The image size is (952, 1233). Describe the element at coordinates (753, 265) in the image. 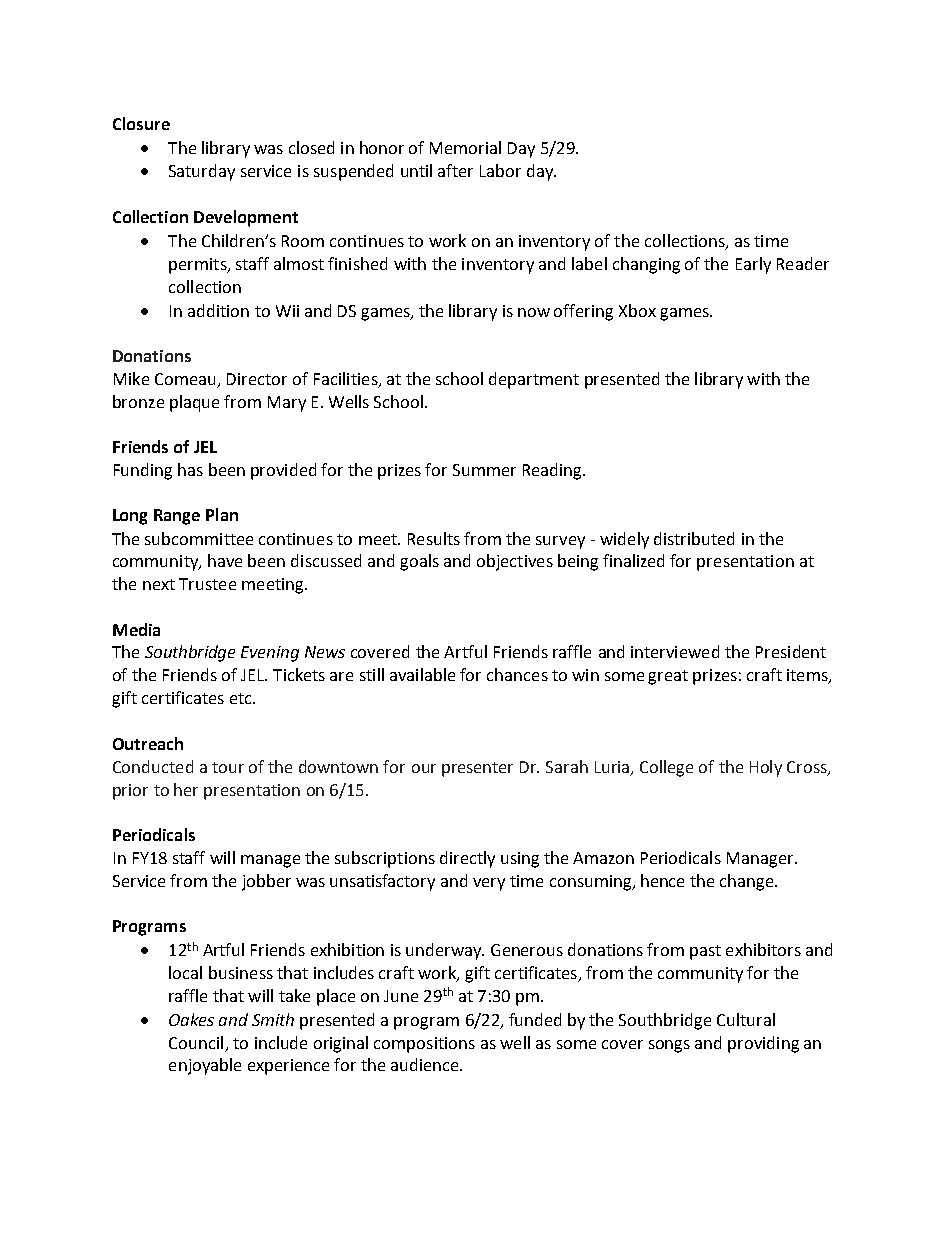

I see `Early` at that location.
